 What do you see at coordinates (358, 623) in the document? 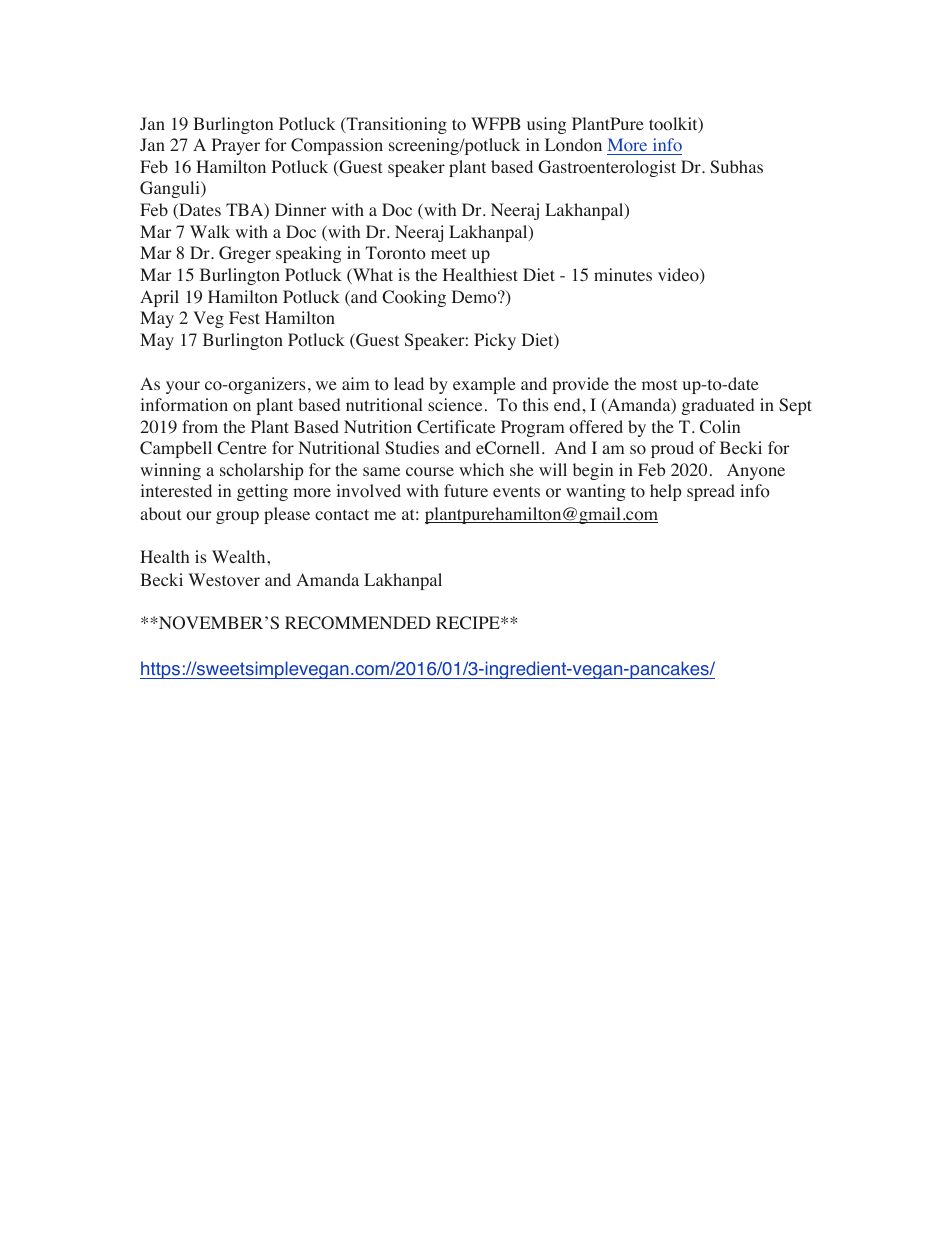
I see `RECOMMENDED` at bounding box center [358, 623].
